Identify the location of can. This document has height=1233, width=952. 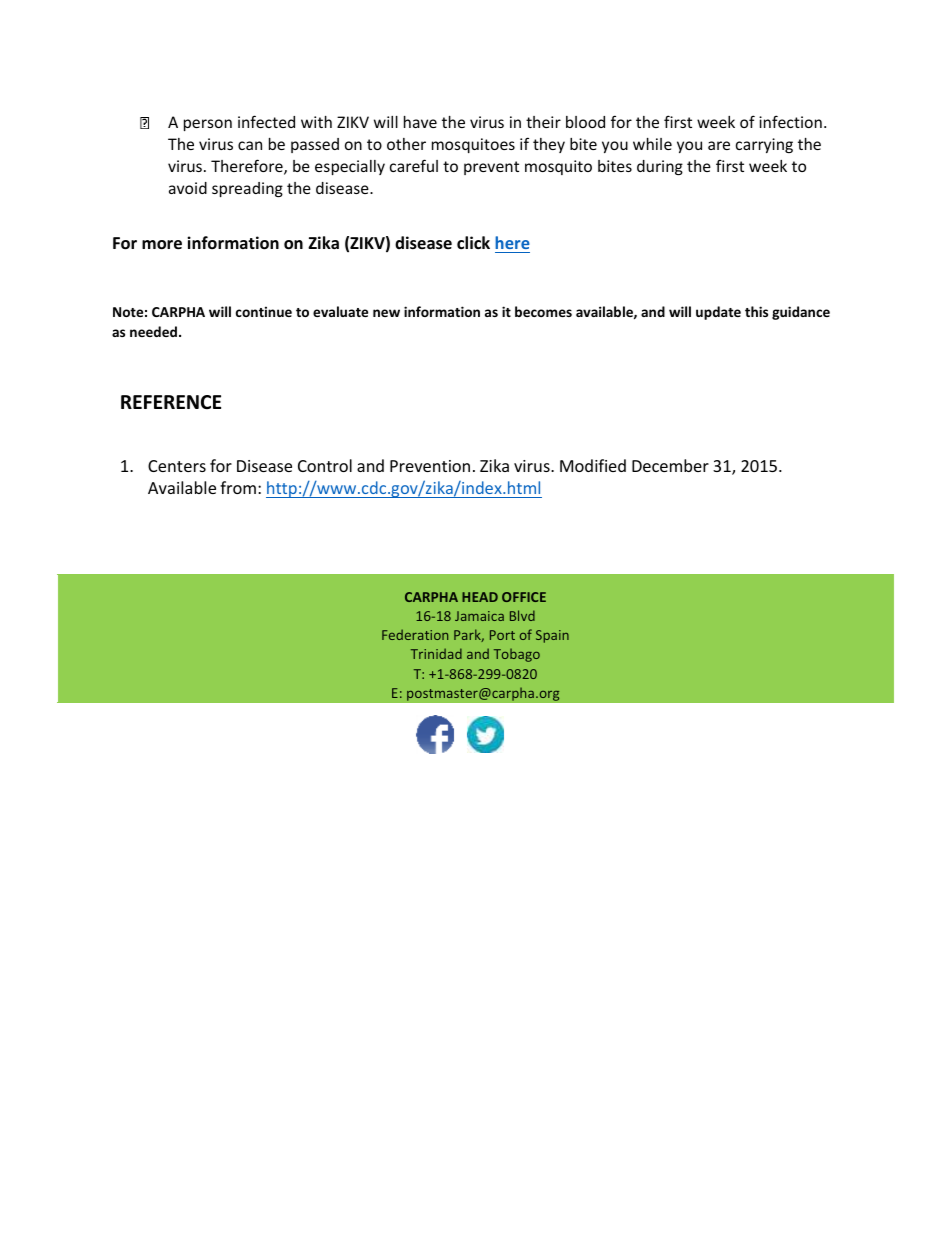
(250, 145).
